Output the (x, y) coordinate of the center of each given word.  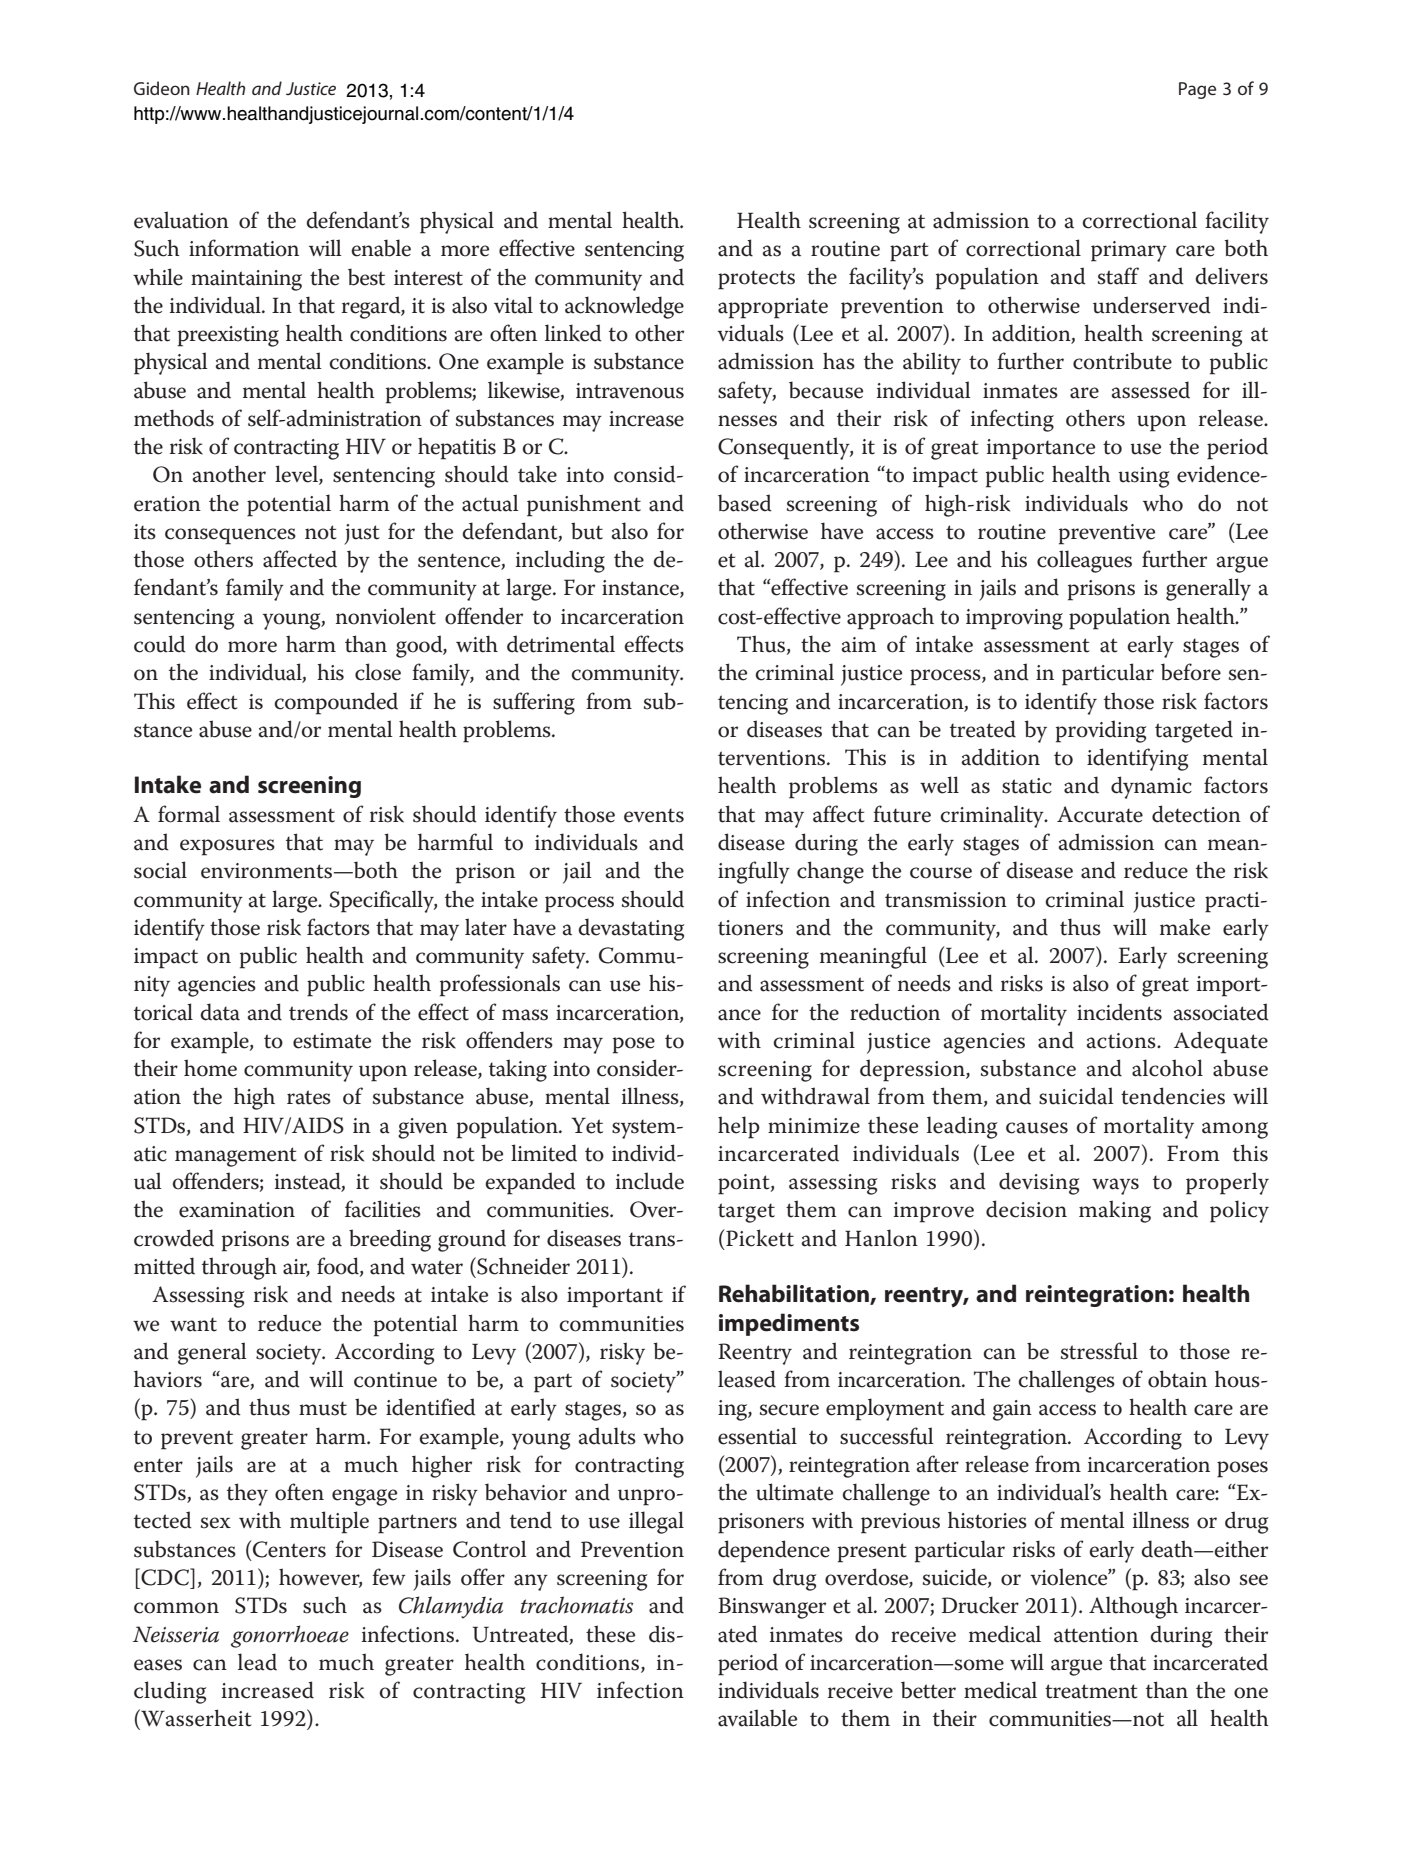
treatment (1091, 1691)
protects (756, 280)
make (1185, 927)
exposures (227, 847)
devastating (631, 929)
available (757, 1718)
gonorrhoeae (290, 1636)
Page (1197, 90)
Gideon (162, 88)
